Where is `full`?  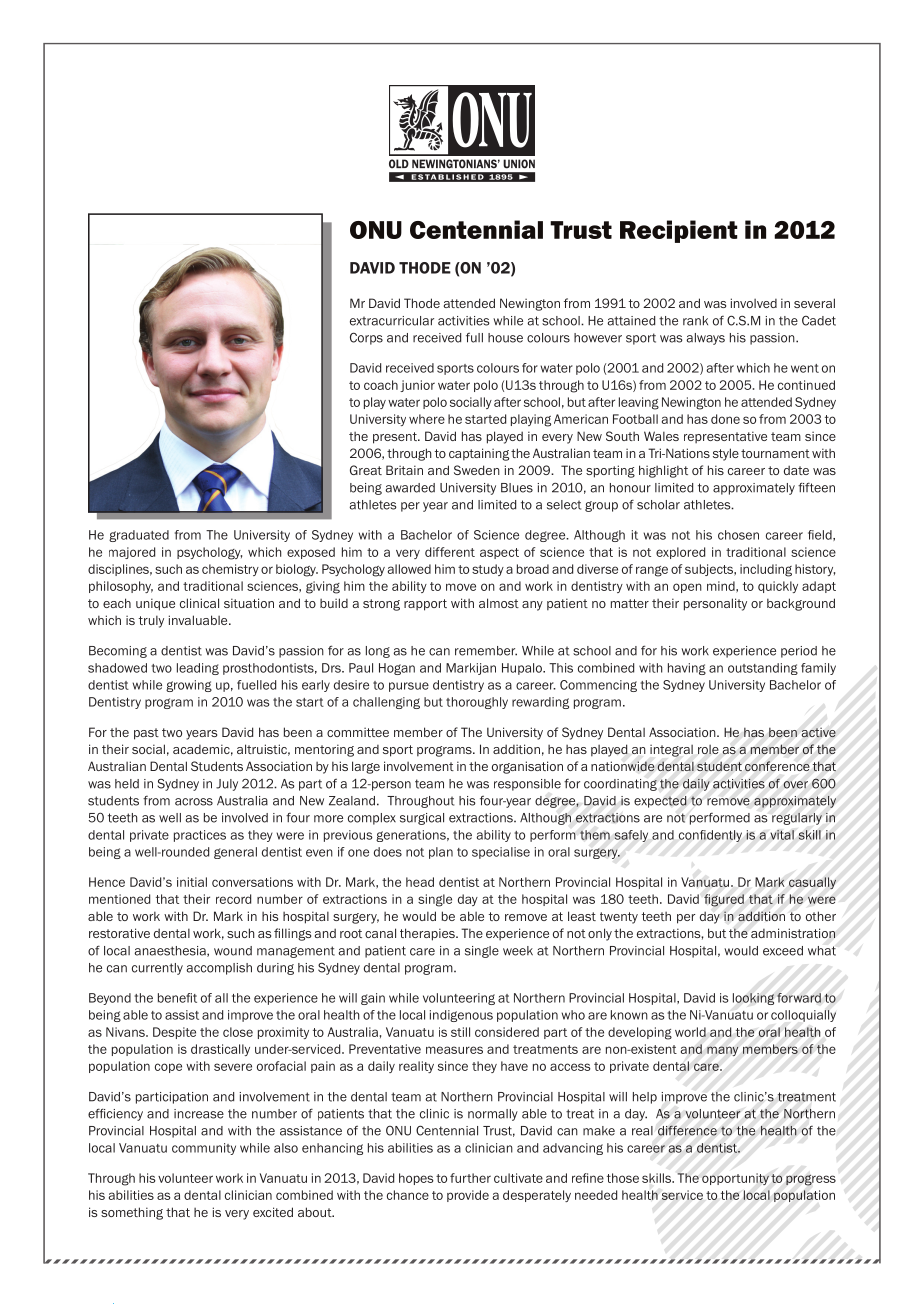
full is located at coordinates (474, 337).
